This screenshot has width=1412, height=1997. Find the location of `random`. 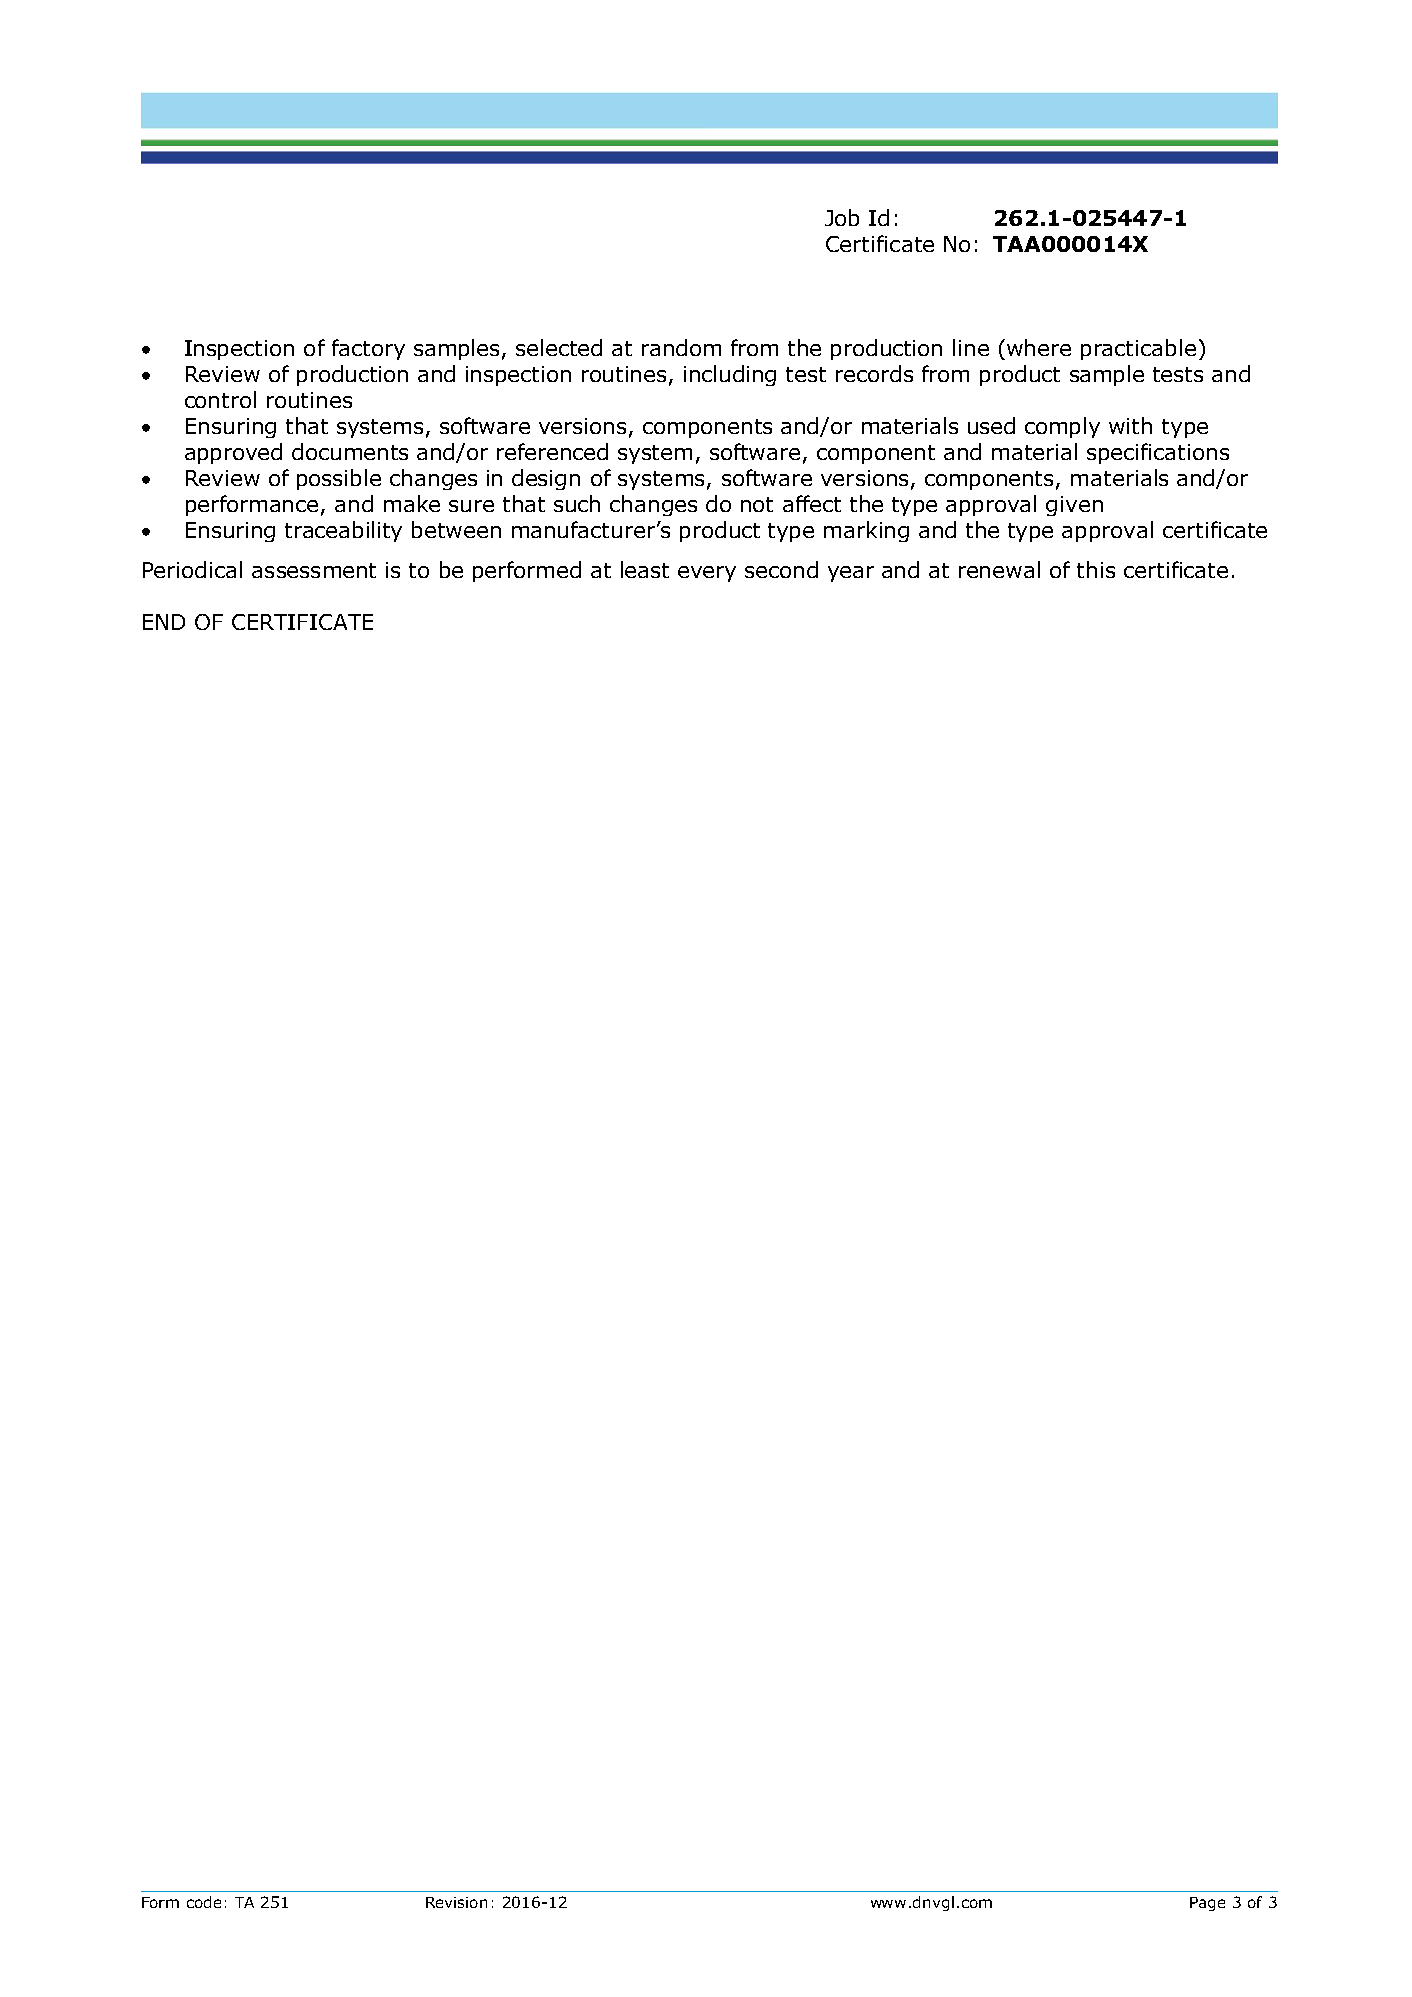

random is located at coordinates (681, 347).
